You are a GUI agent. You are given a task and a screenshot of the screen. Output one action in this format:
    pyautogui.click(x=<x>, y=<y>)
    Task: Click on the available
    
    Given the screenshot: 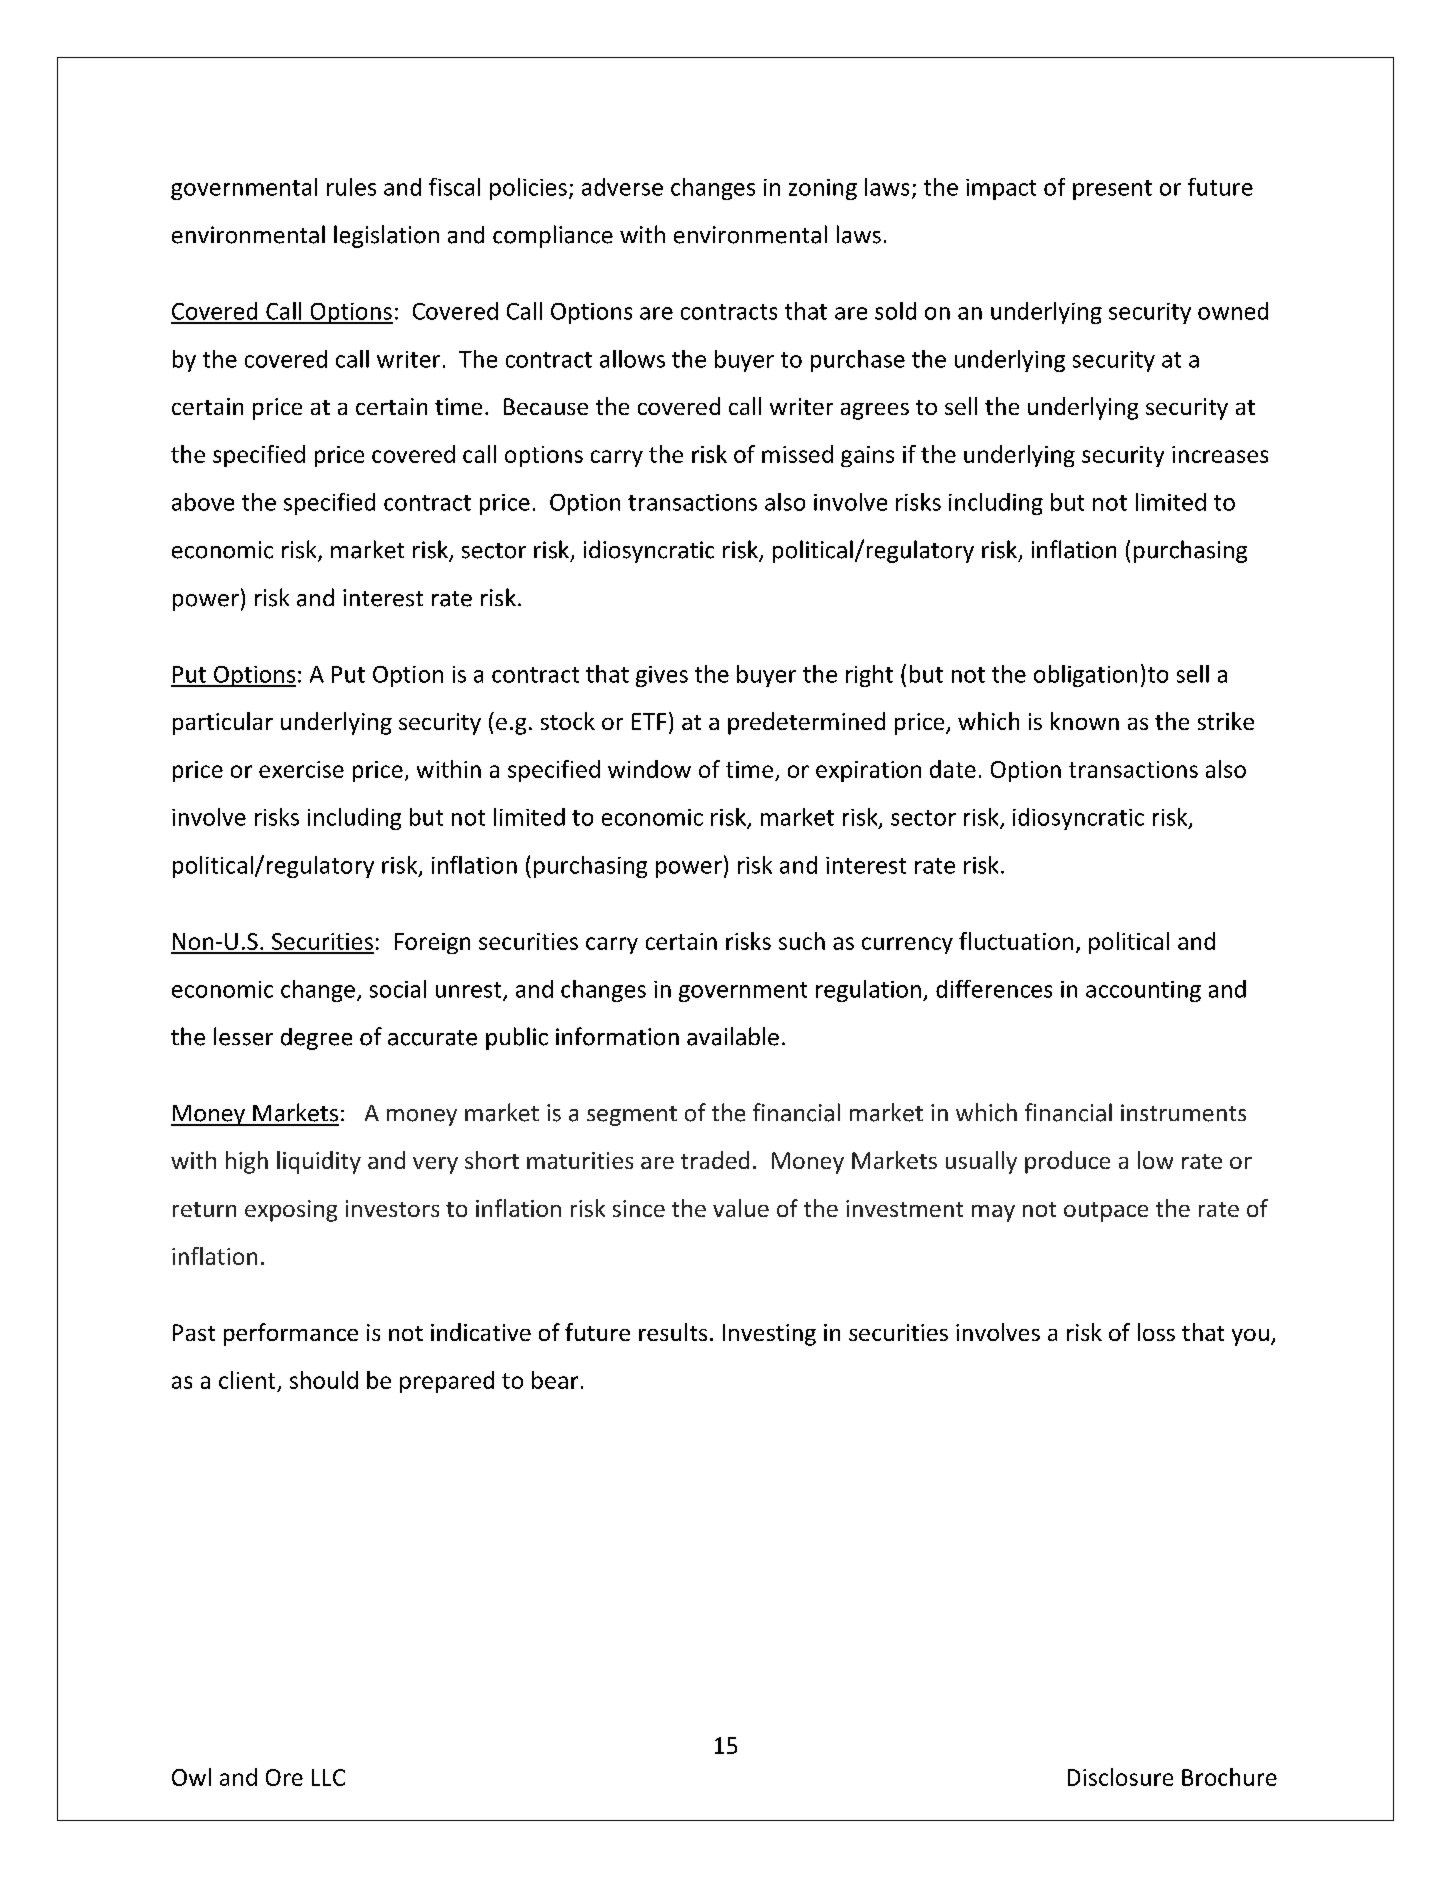 What is the action you would take?
    pyautogui.click(x=733, y=1036)
